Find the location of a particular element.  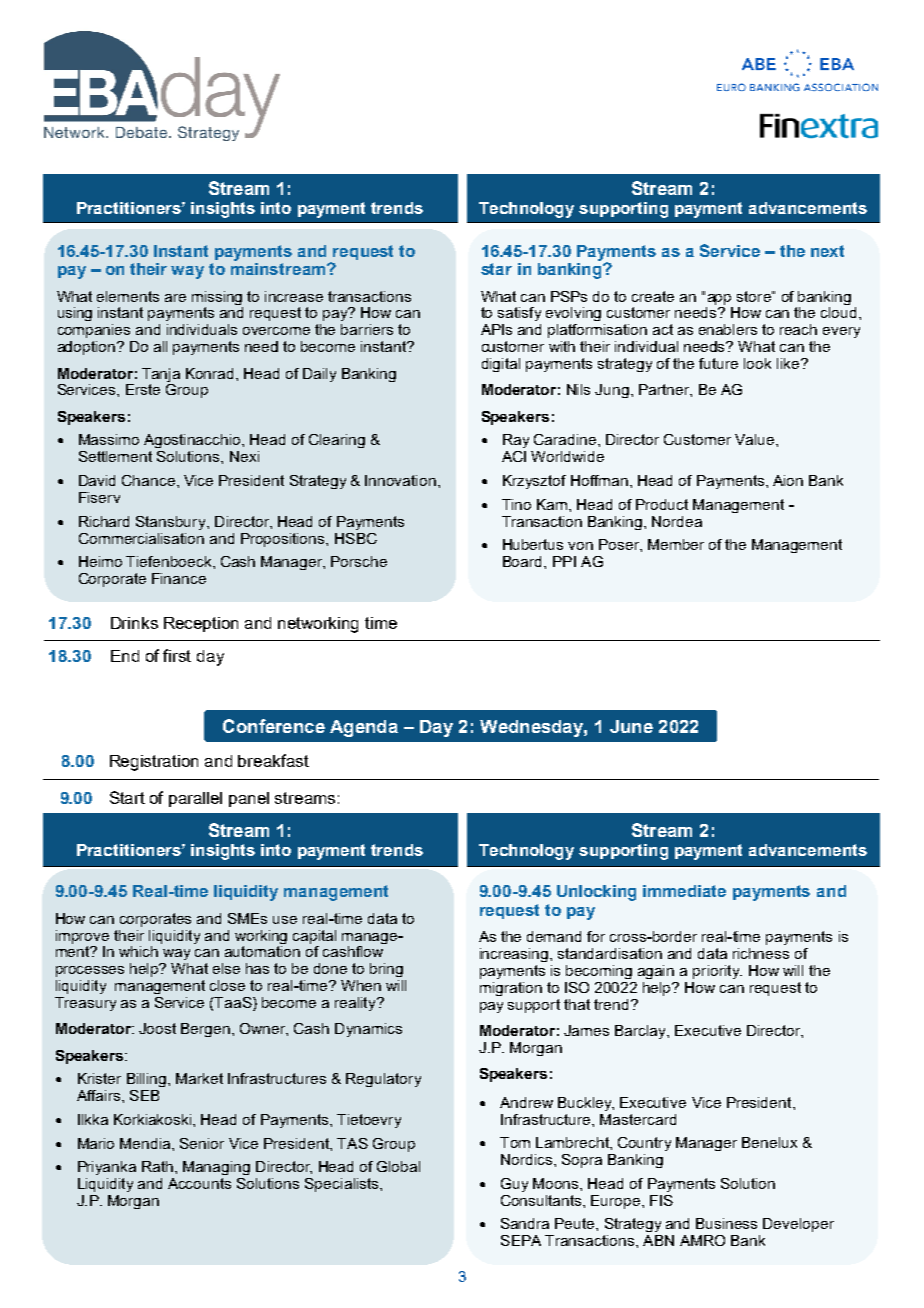

Agenda is located at coordinates (364, 728).
